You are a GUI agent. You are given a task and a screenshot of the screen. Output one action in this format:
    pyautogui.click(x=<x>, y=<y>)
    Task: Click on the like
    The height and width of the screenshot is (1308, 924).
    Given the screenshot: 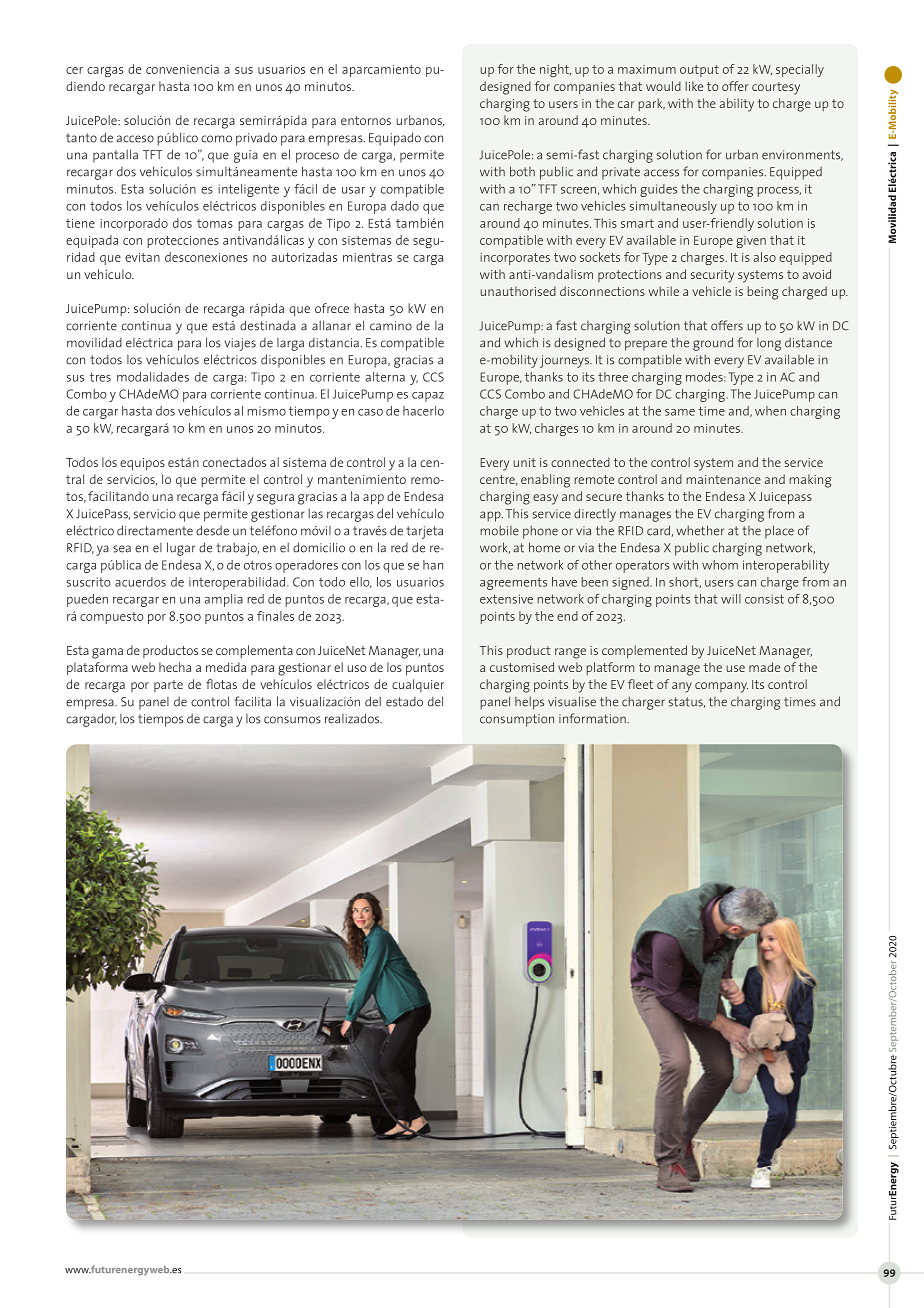 What is the action you would take?
    pyautogui.click(x=694, y=86)
